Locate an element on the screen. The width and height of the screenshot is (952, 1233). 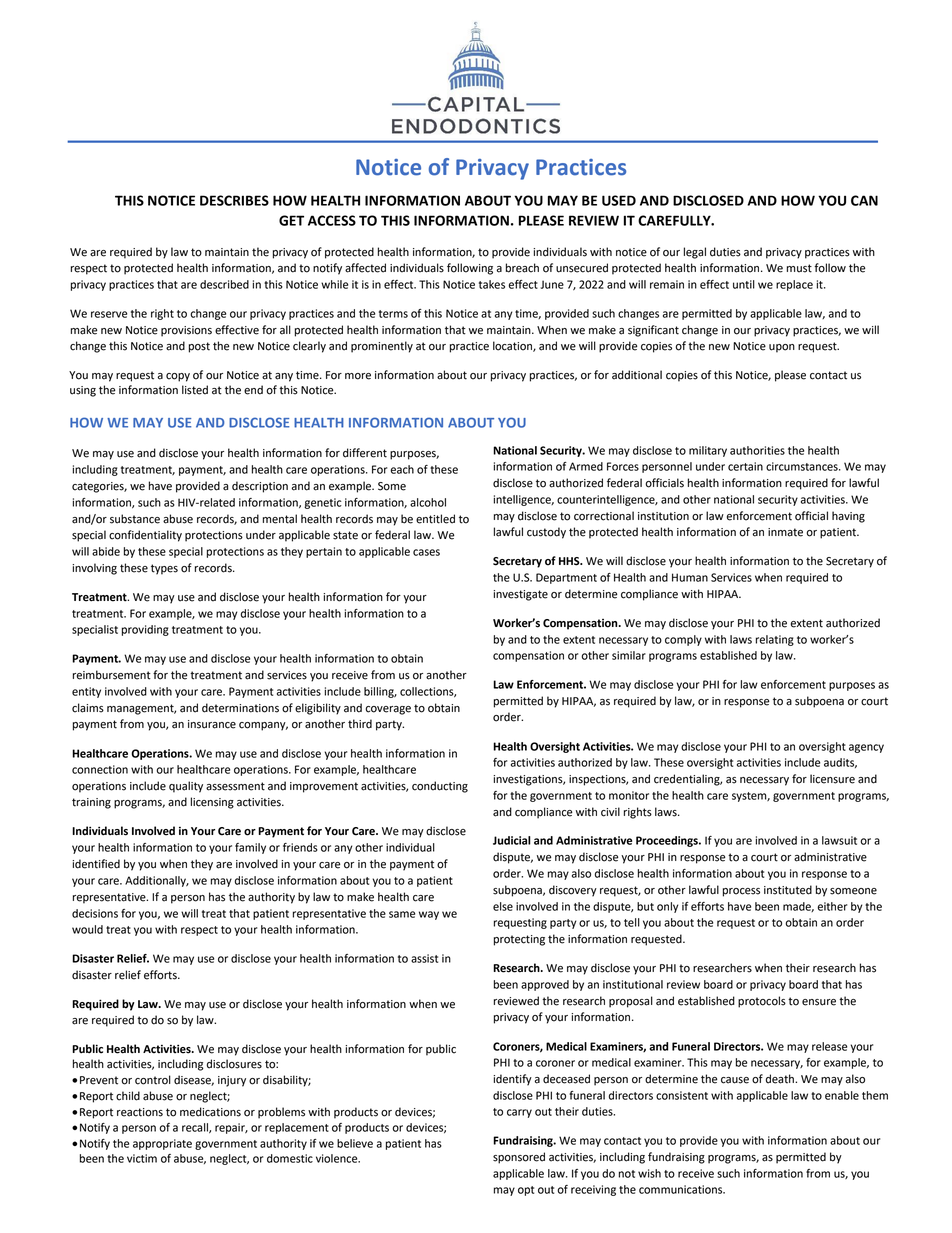
insurance is located at coordinates (212, 724).
